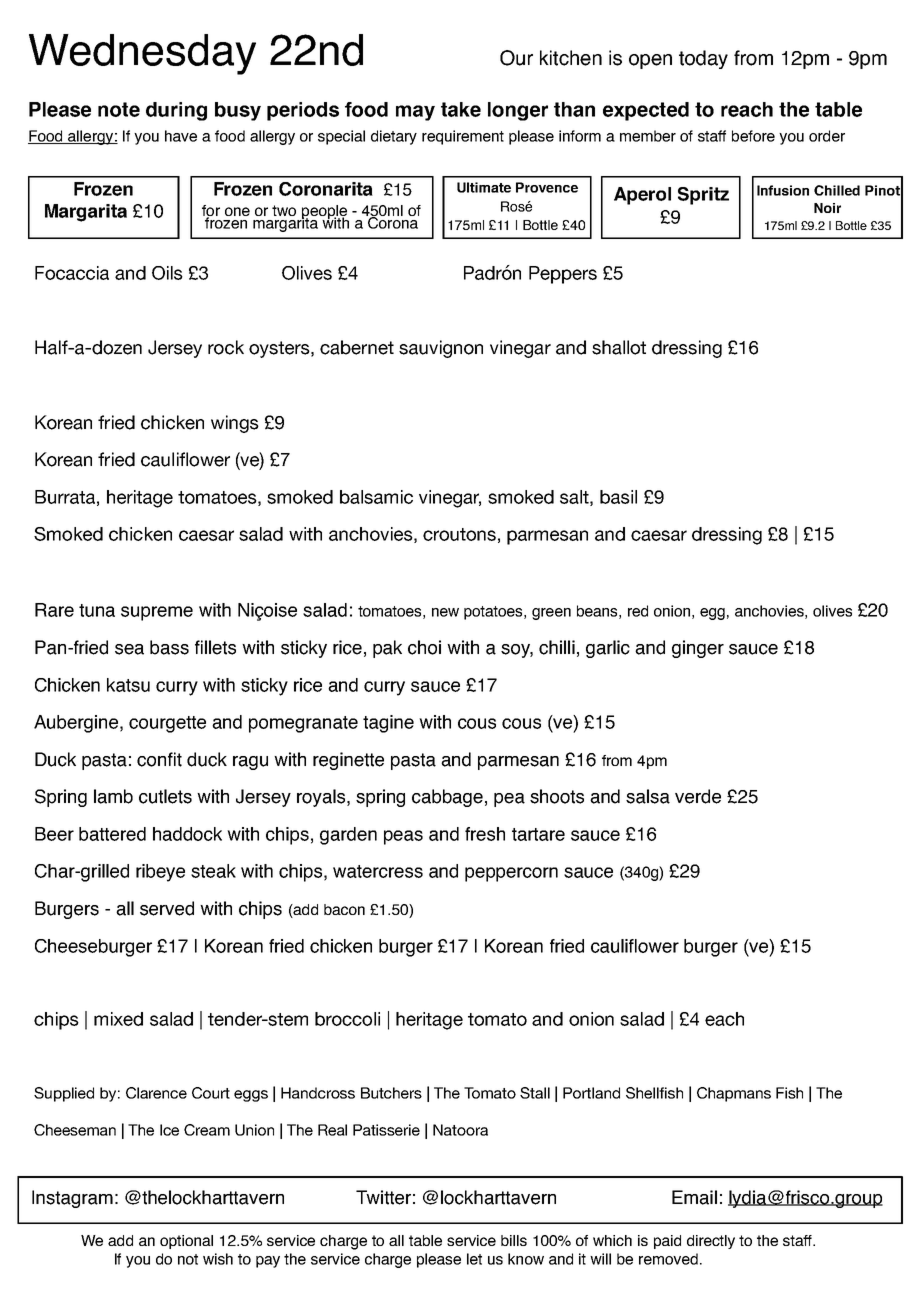 The width and height of the page is (924, 1308). What do you see at coordinates (119, 109) in the page?
I see `note` at bounding box center [119, 109].
